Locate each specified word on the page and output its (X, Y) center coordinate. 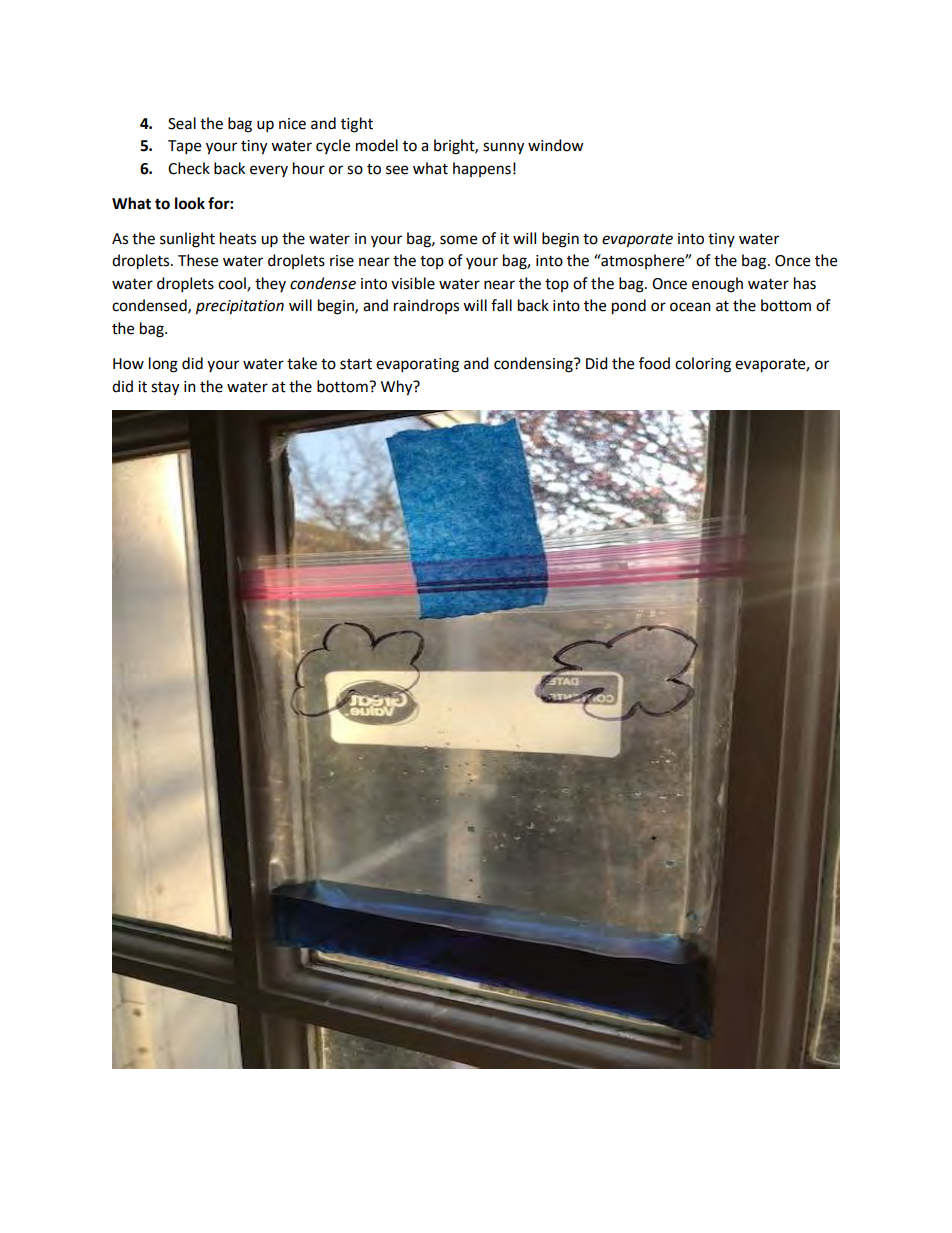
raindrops (426, 306)
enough (717, 285)
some (458, 240)
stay (165, 389)
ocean (690, 307)
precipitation (240, 307)
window (556, 145)
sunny (503, 148)
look (190, 203)
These (198, 260)
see (397, 170)
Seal (182, 123)
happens (482, 169)
